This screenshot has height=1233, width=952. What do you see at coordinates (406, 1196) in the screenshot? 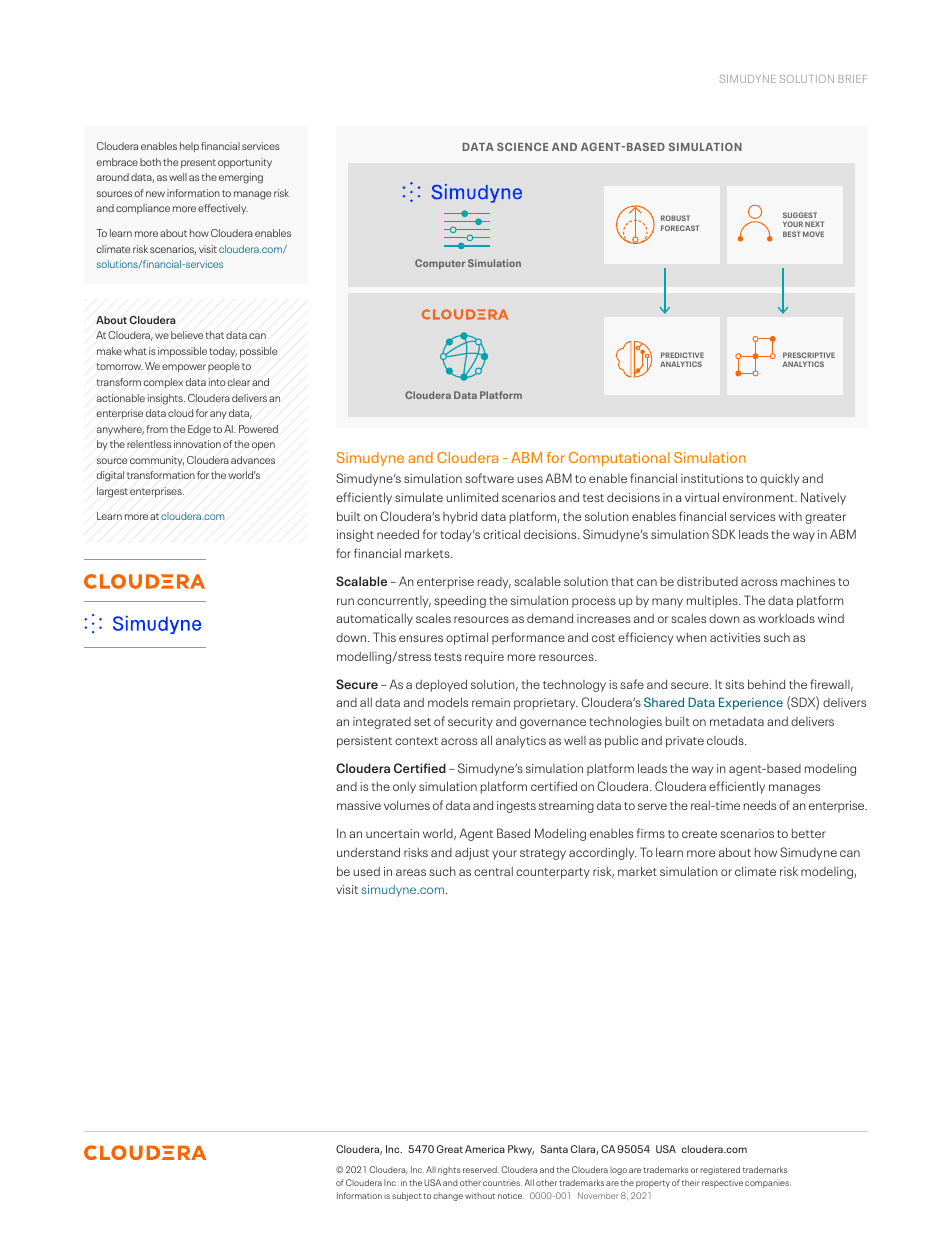
I see `subject` at bounding box center [406, 1196].
